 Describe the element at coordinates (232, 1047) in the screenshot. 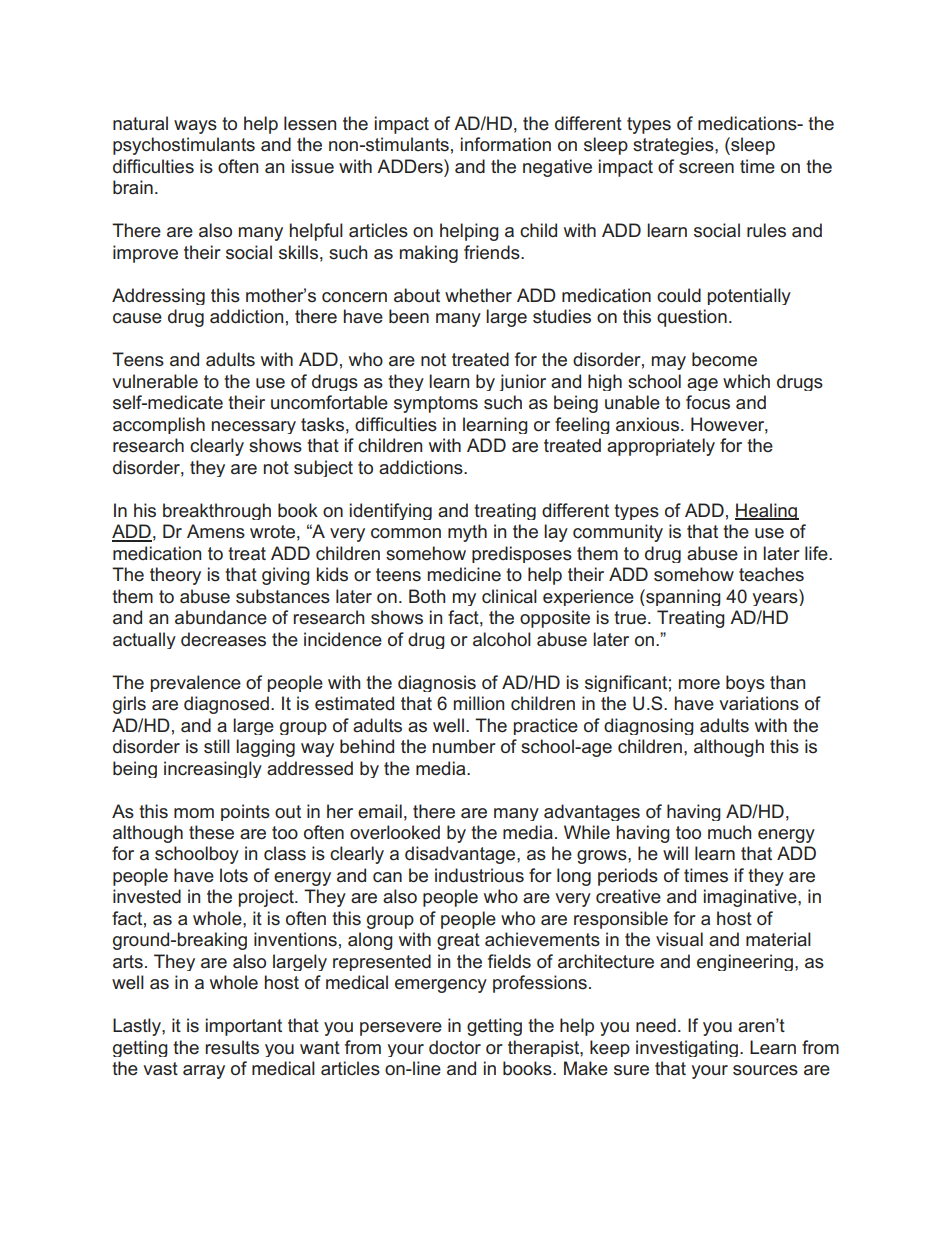

I see `results` at that location.
